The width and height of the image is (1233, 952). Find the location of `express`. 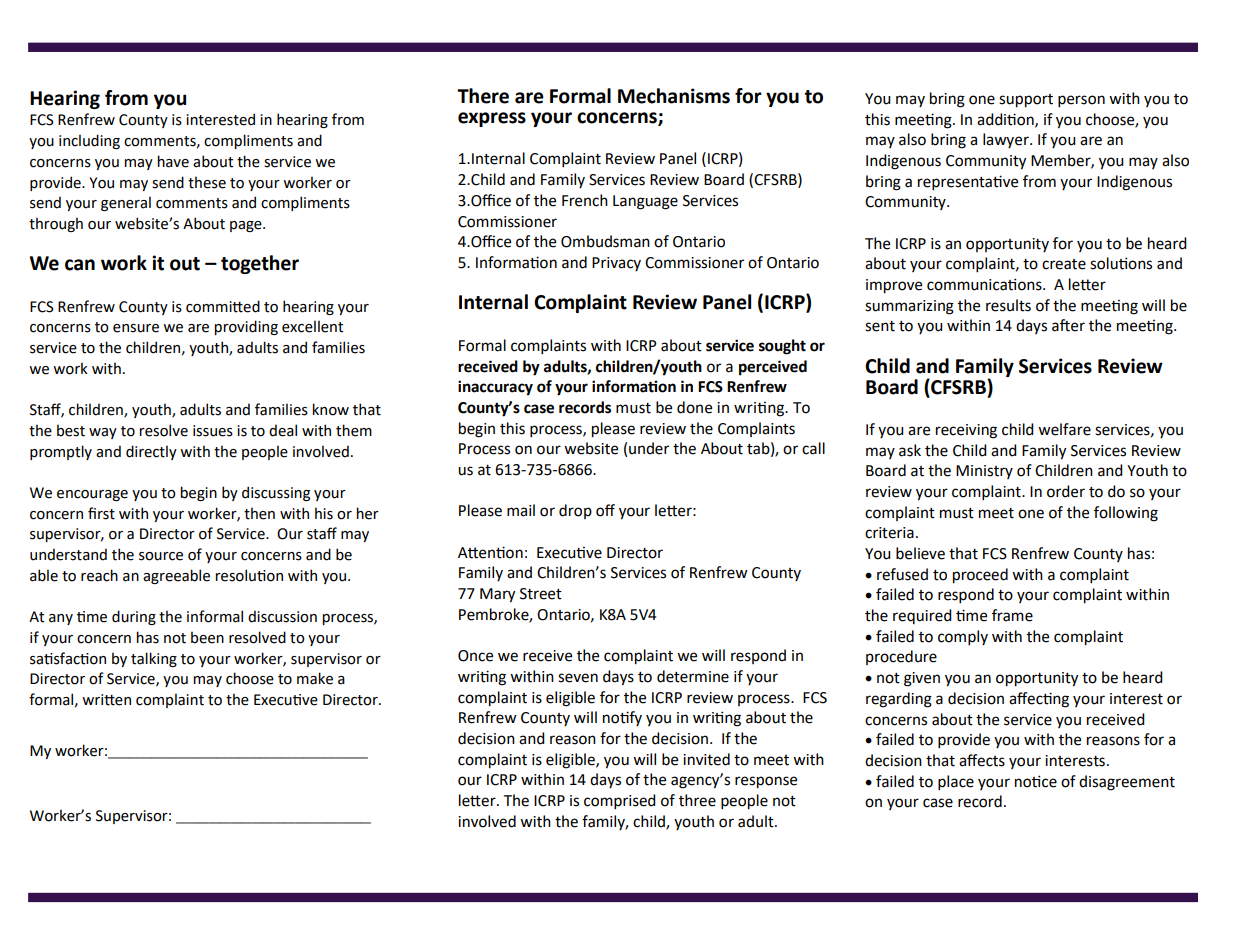

express is located at coordinates (492, 119).
